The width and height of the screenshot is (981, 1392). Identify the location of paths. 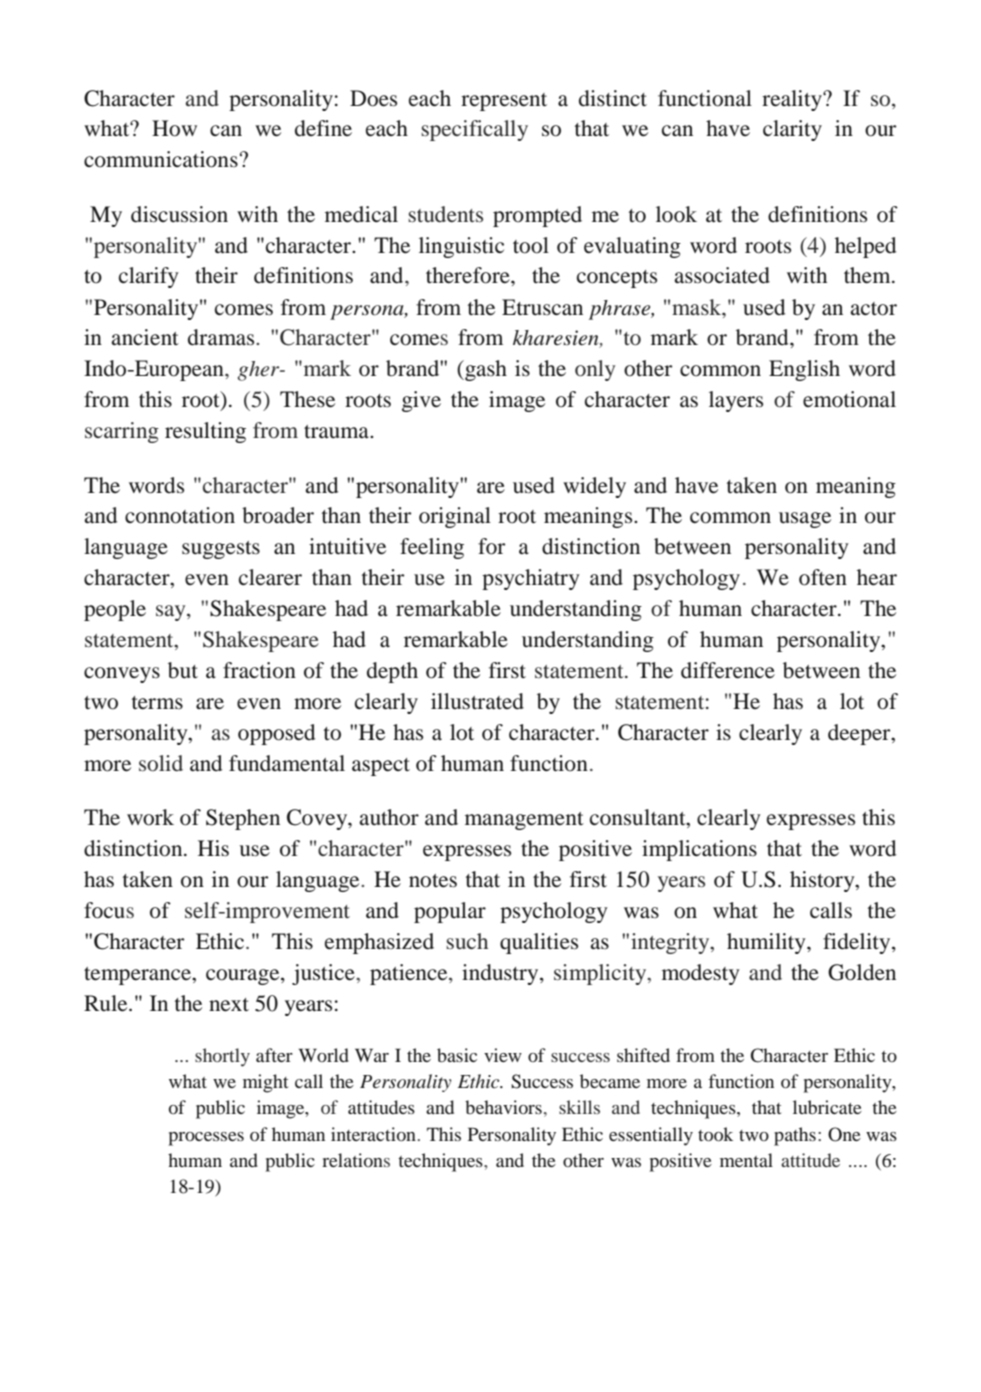
(795, 1136).
